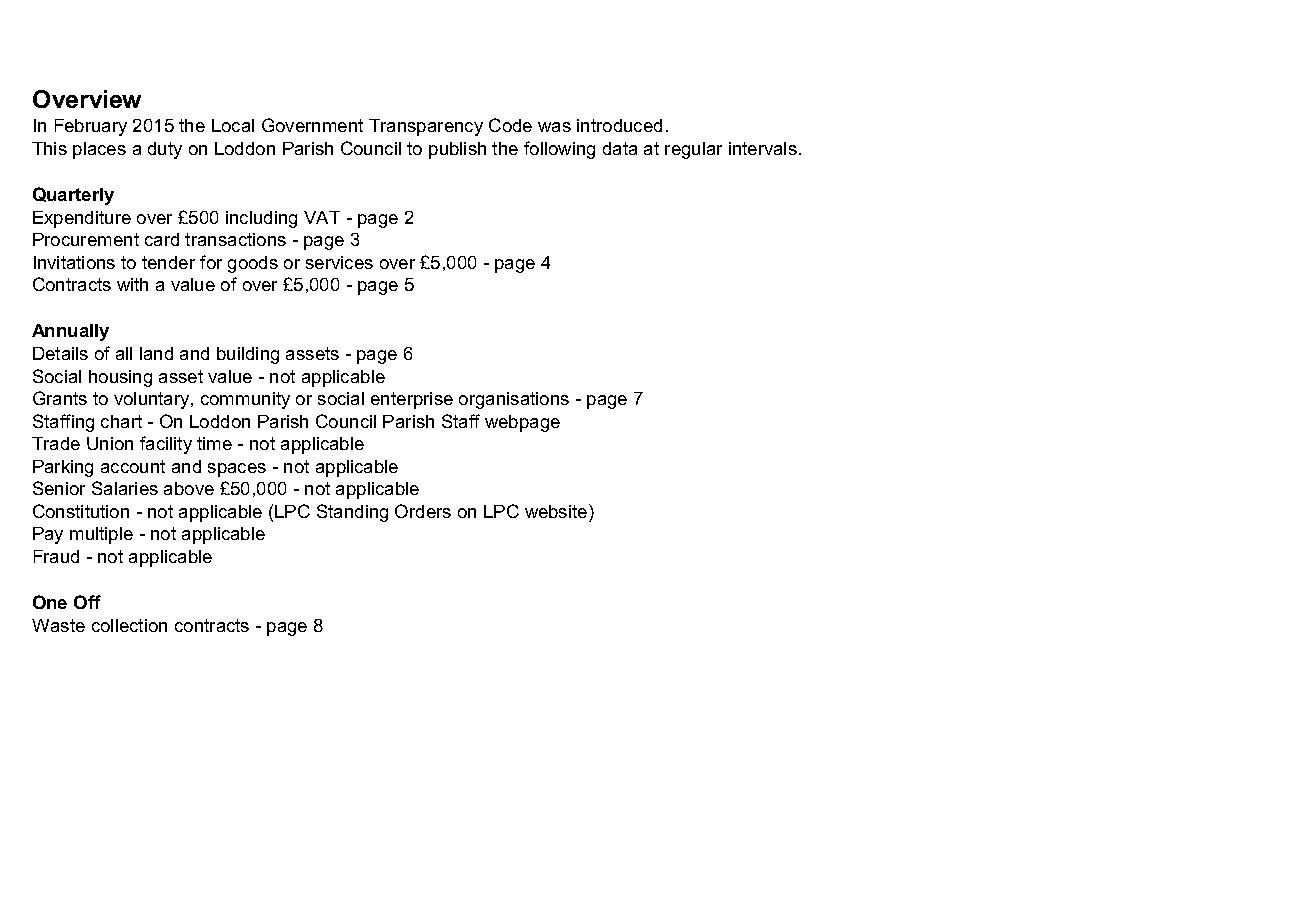 Image resolution: width=1308 pixels, height=924 pixels. What do you see at coordinates (514, 400) in the document?
I see `organisations` at bounding box center [514, 400].
